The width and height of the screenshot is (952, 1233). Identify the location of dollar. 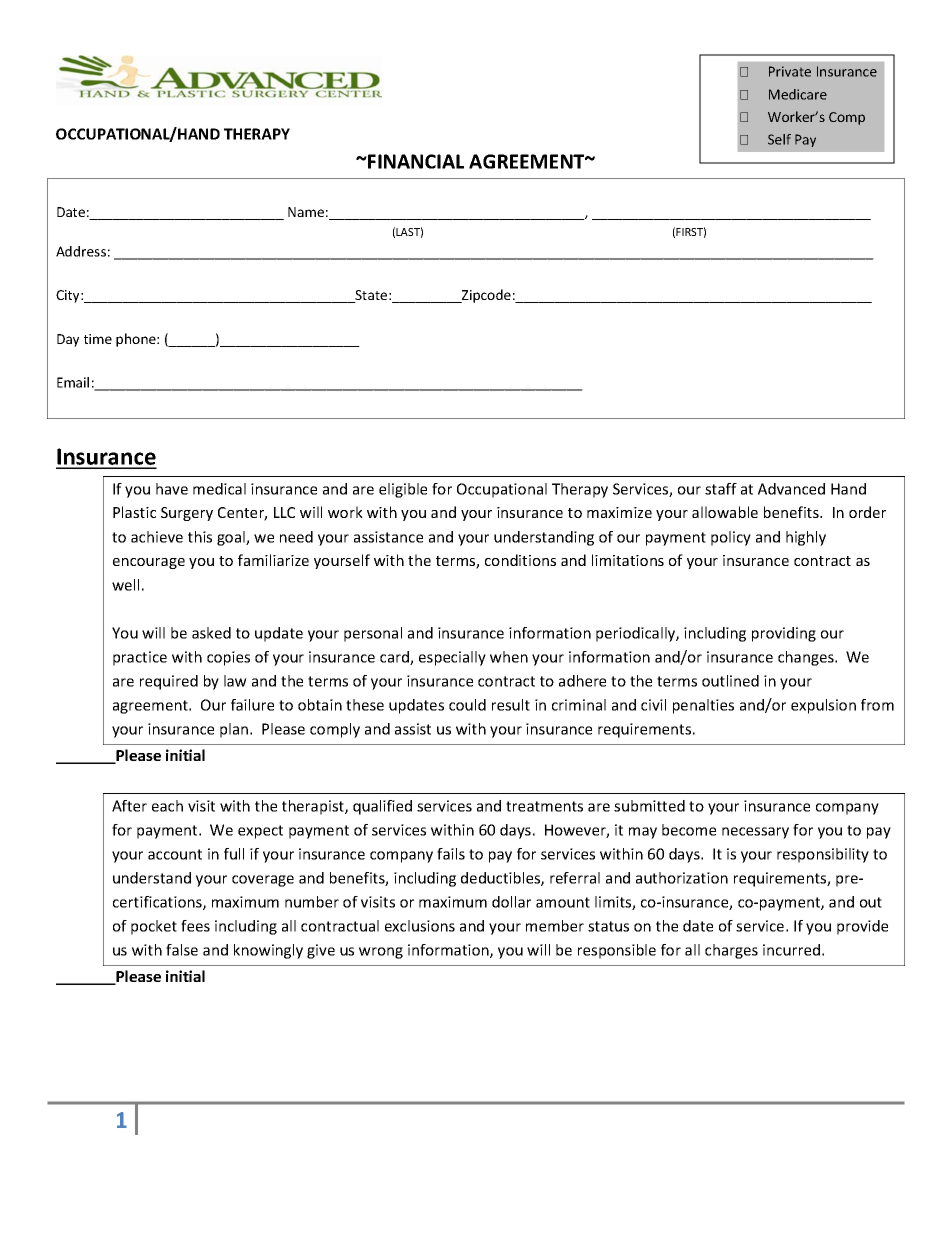
(511, 902).
